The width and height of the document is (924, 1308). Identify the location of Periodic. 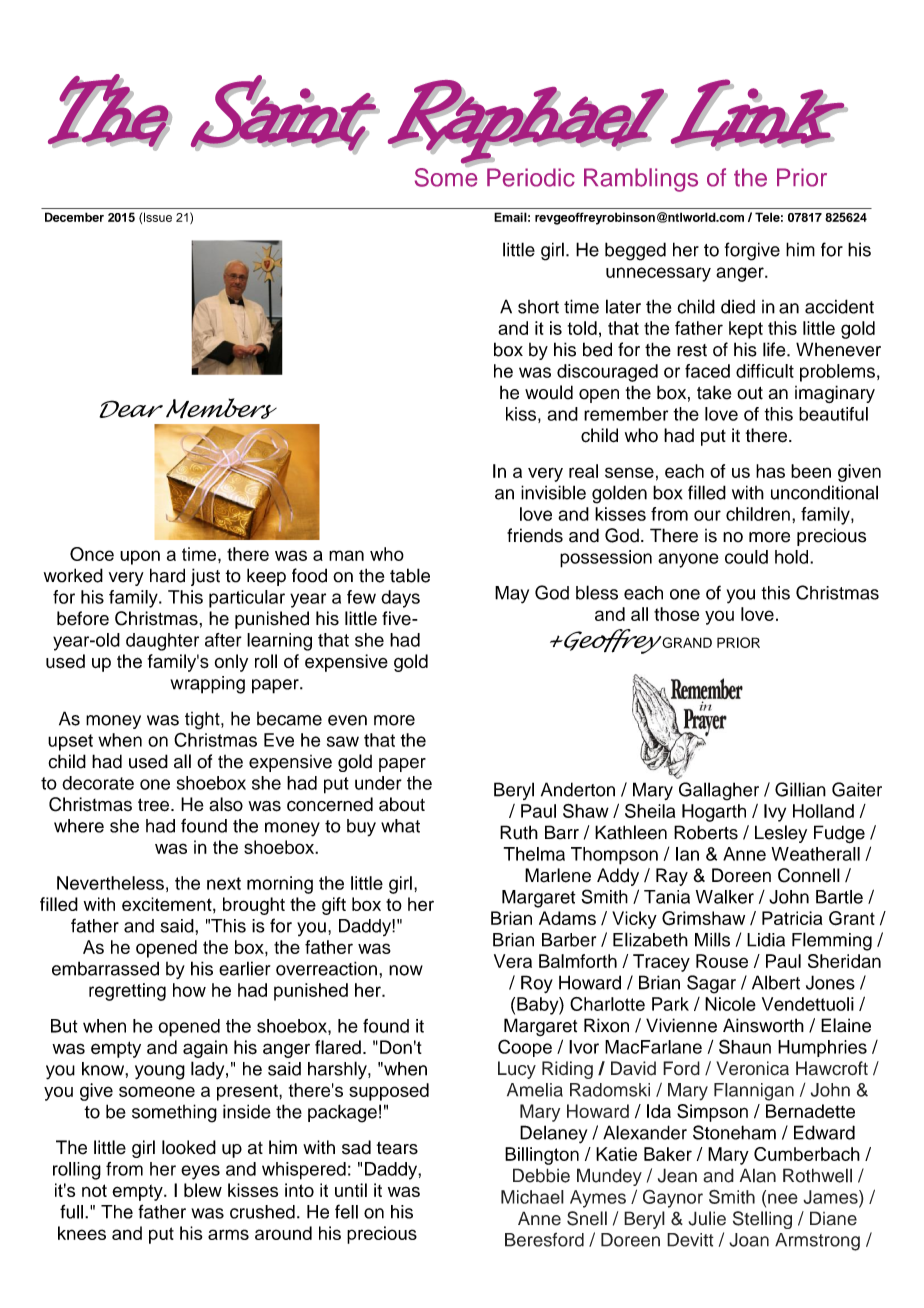
(531, 177).
